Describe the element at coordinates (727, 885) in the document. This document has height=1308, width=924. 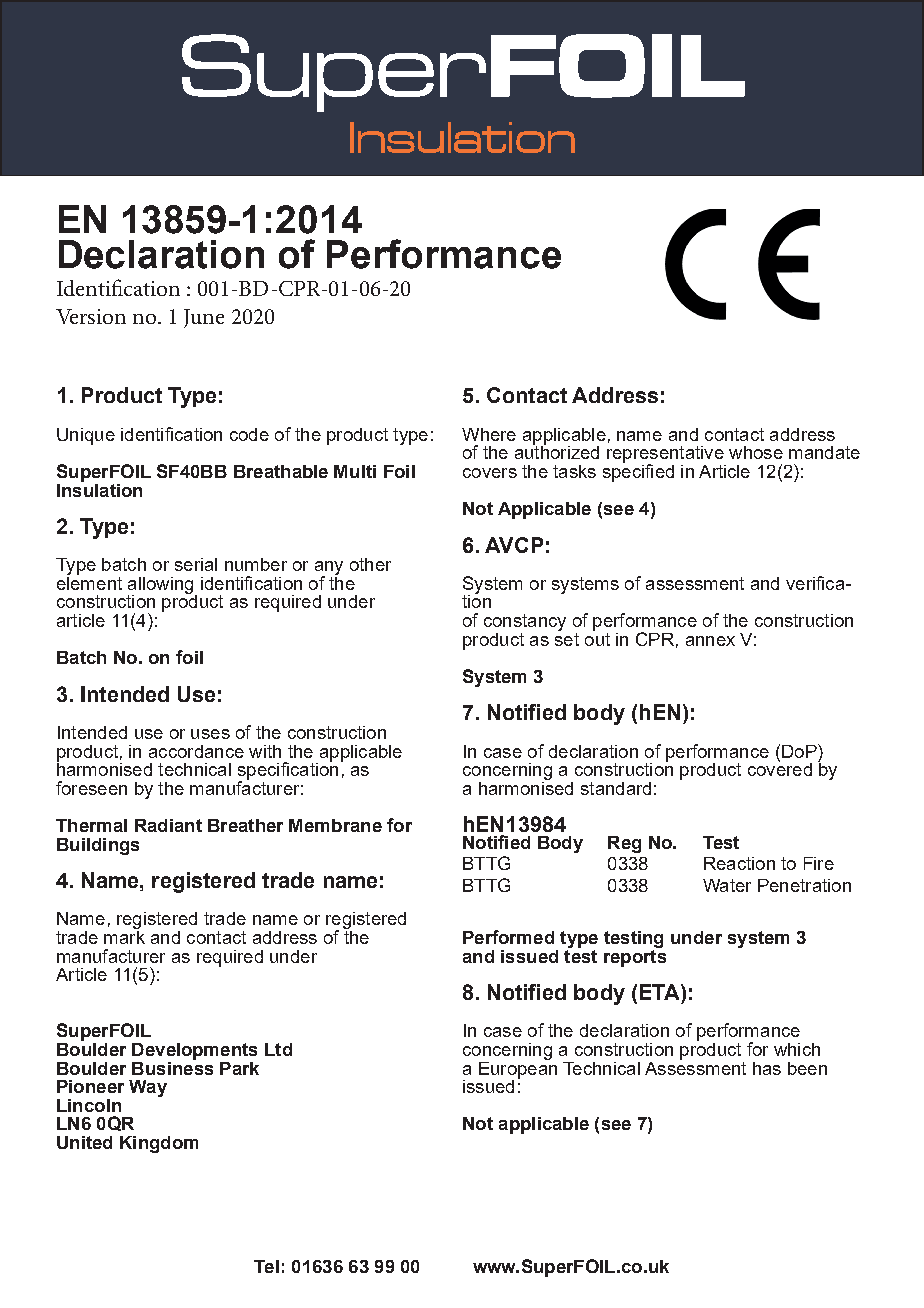
I see `Water` at that location.
